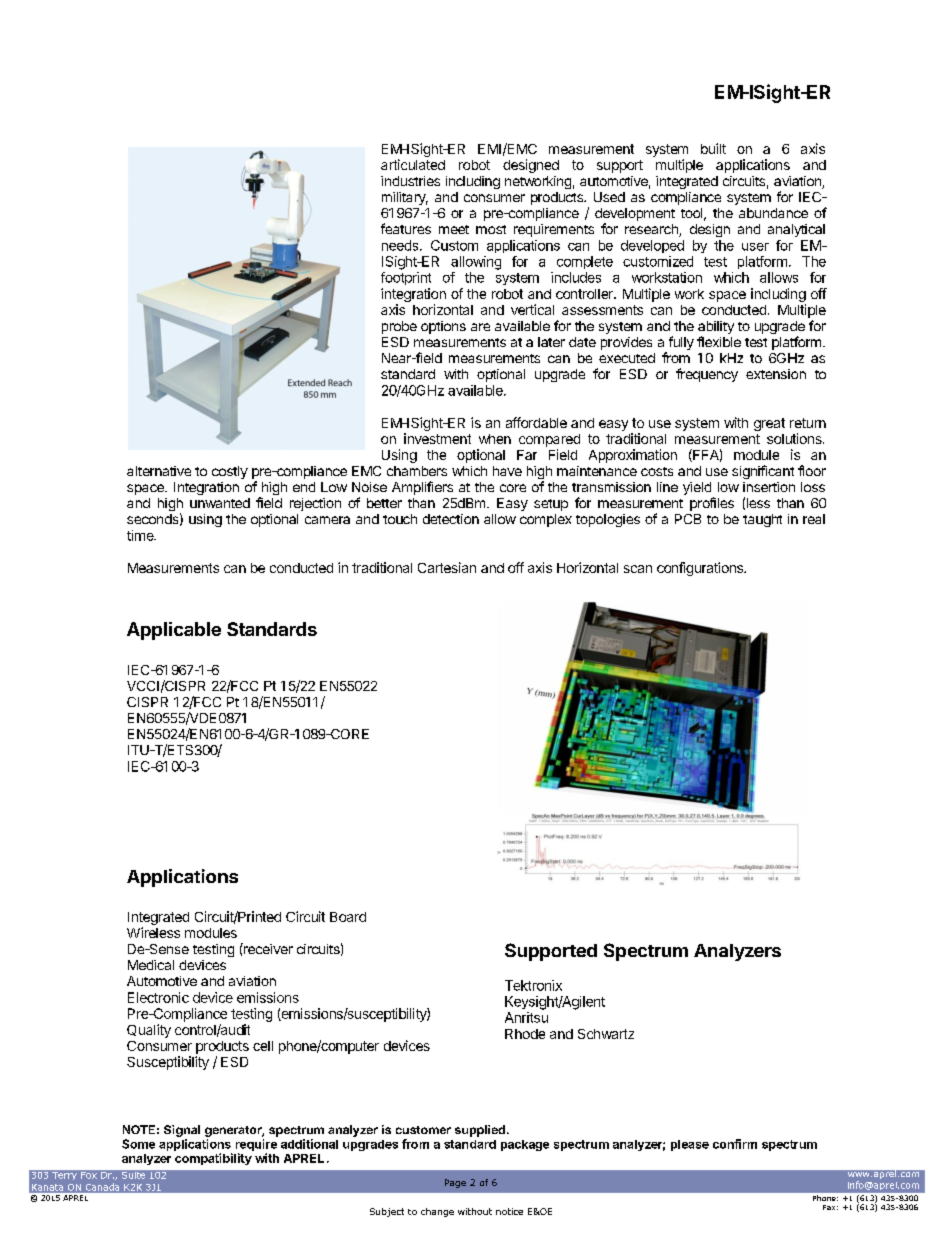  I want to click on profiles, so click(712, 504).
